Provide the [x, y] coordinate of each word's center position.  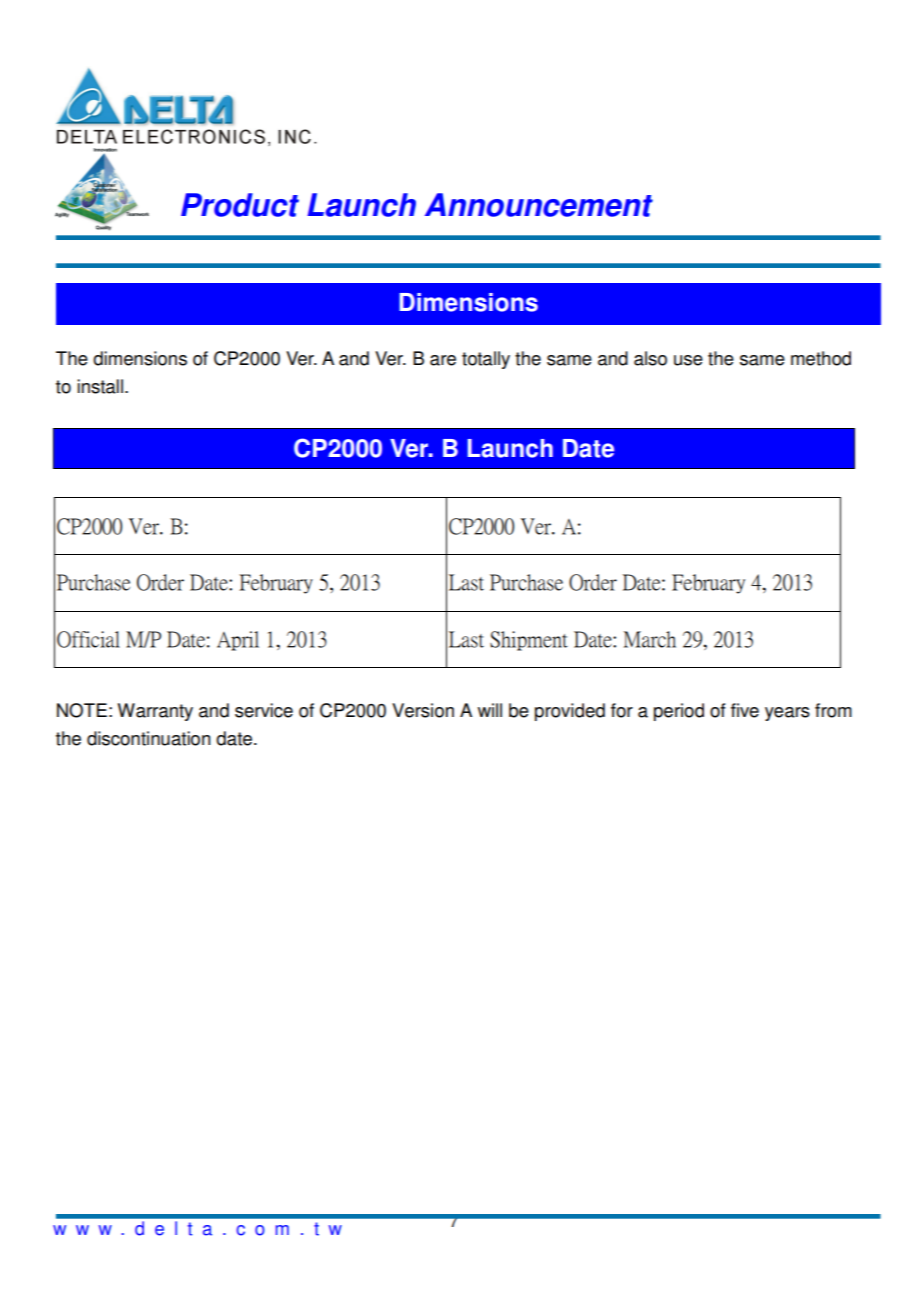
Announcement [539, 205]
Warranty [155, 712]
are [443, 360]
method [821, 358]
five [745, 710]
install [100, 386]
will [490, 710]
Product [240, 205]
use [688, 360]
